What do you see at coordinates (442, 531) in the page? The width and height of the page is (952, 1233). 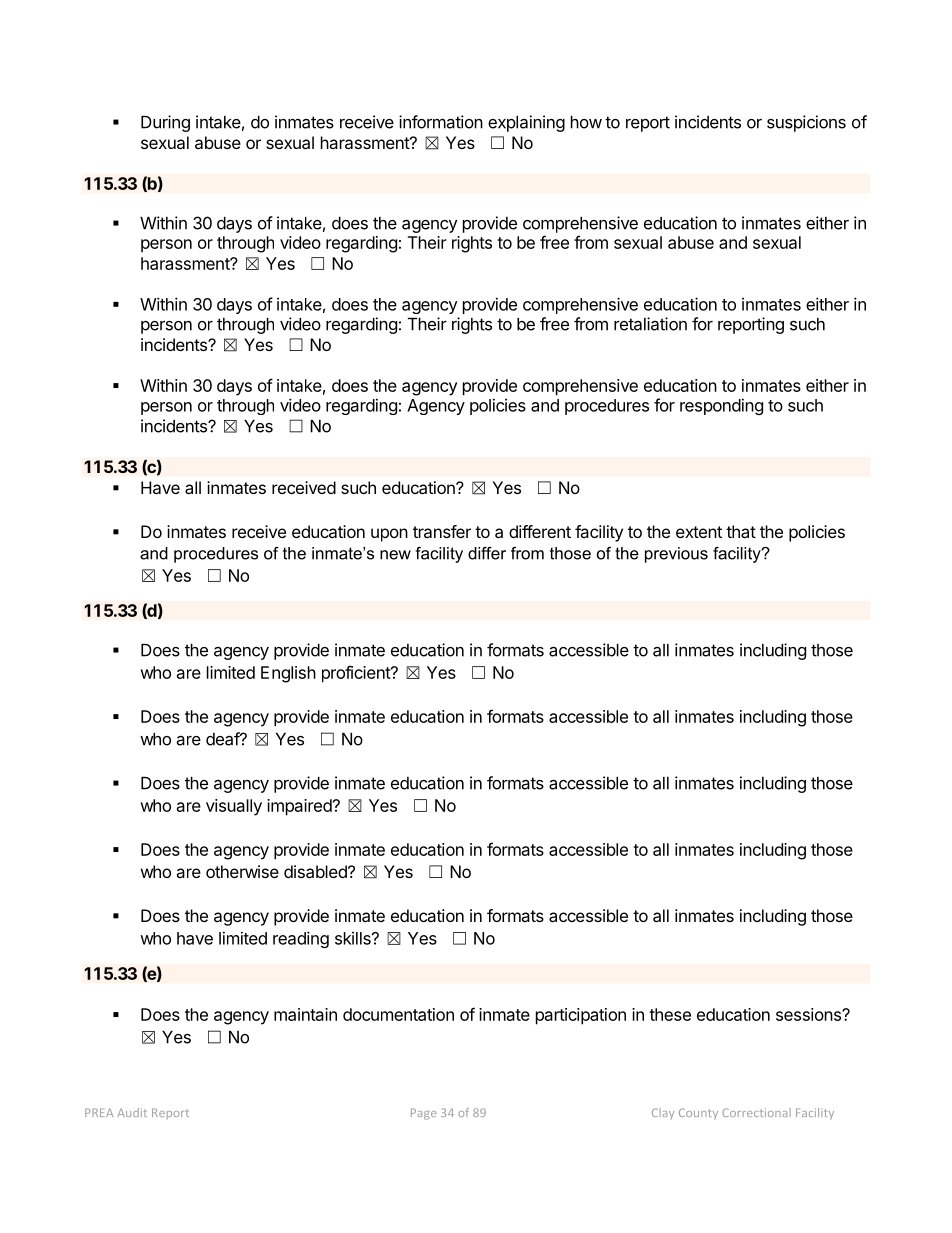 I see `transfer` at bounding box center [442, 531].
